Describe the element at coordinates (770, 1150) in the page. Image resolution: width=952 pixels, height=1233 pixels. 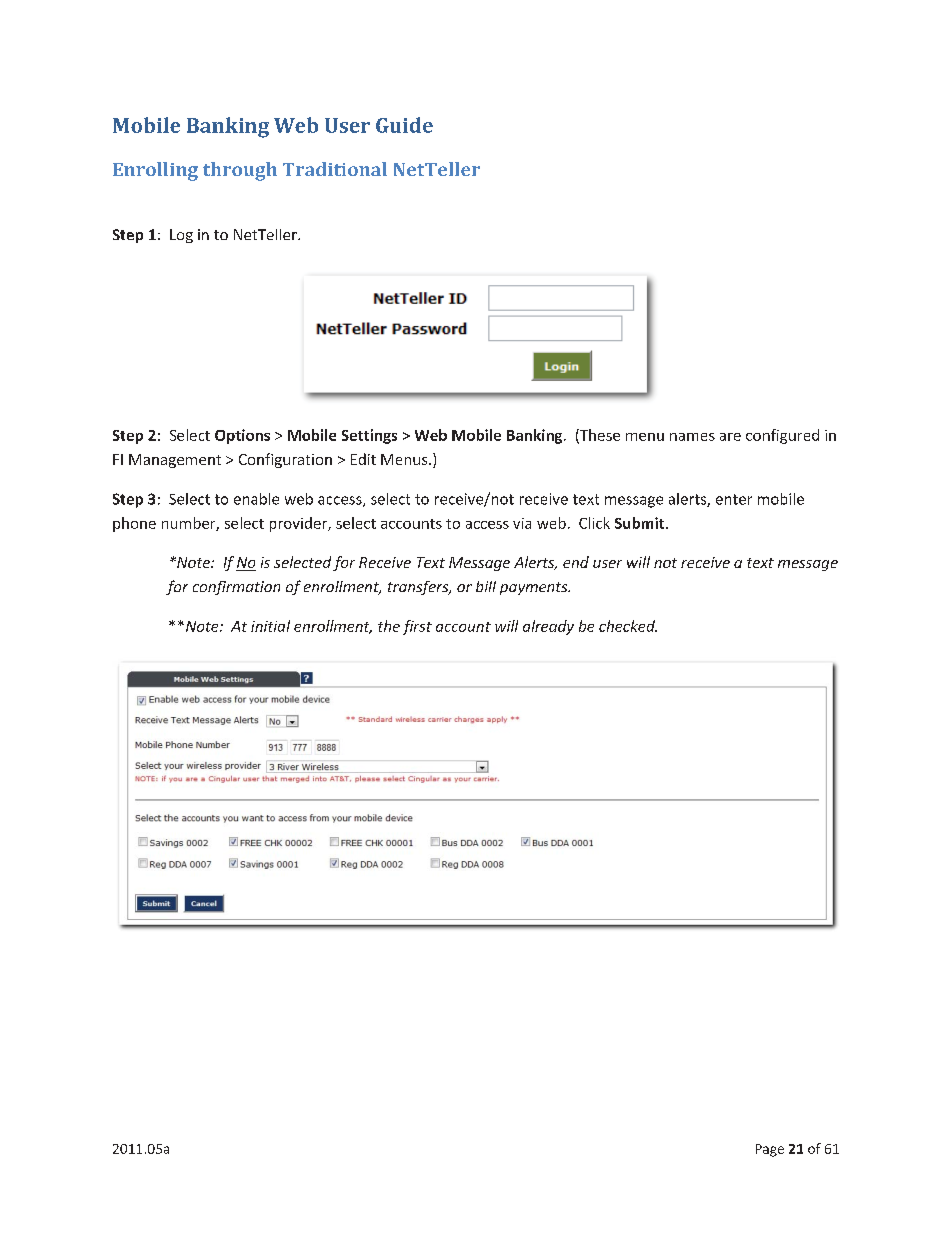
I see `Page` at that location.
